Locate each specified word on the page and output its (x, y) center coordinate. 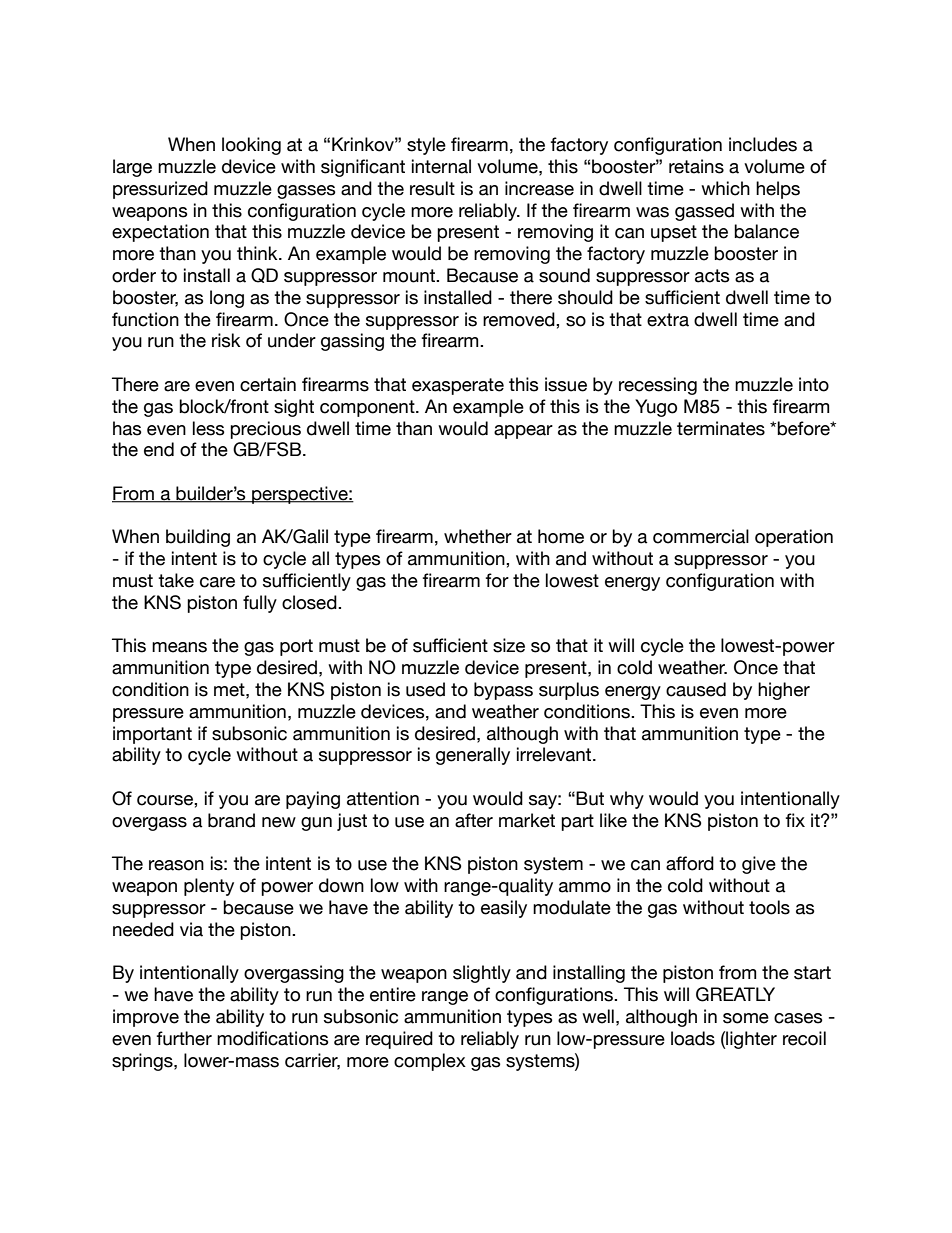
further (184, 1038)
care (217, 582)
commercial (701, 536)
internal (441, 166)
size (509, 645)
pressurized (160, 190)
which (725, 188)
